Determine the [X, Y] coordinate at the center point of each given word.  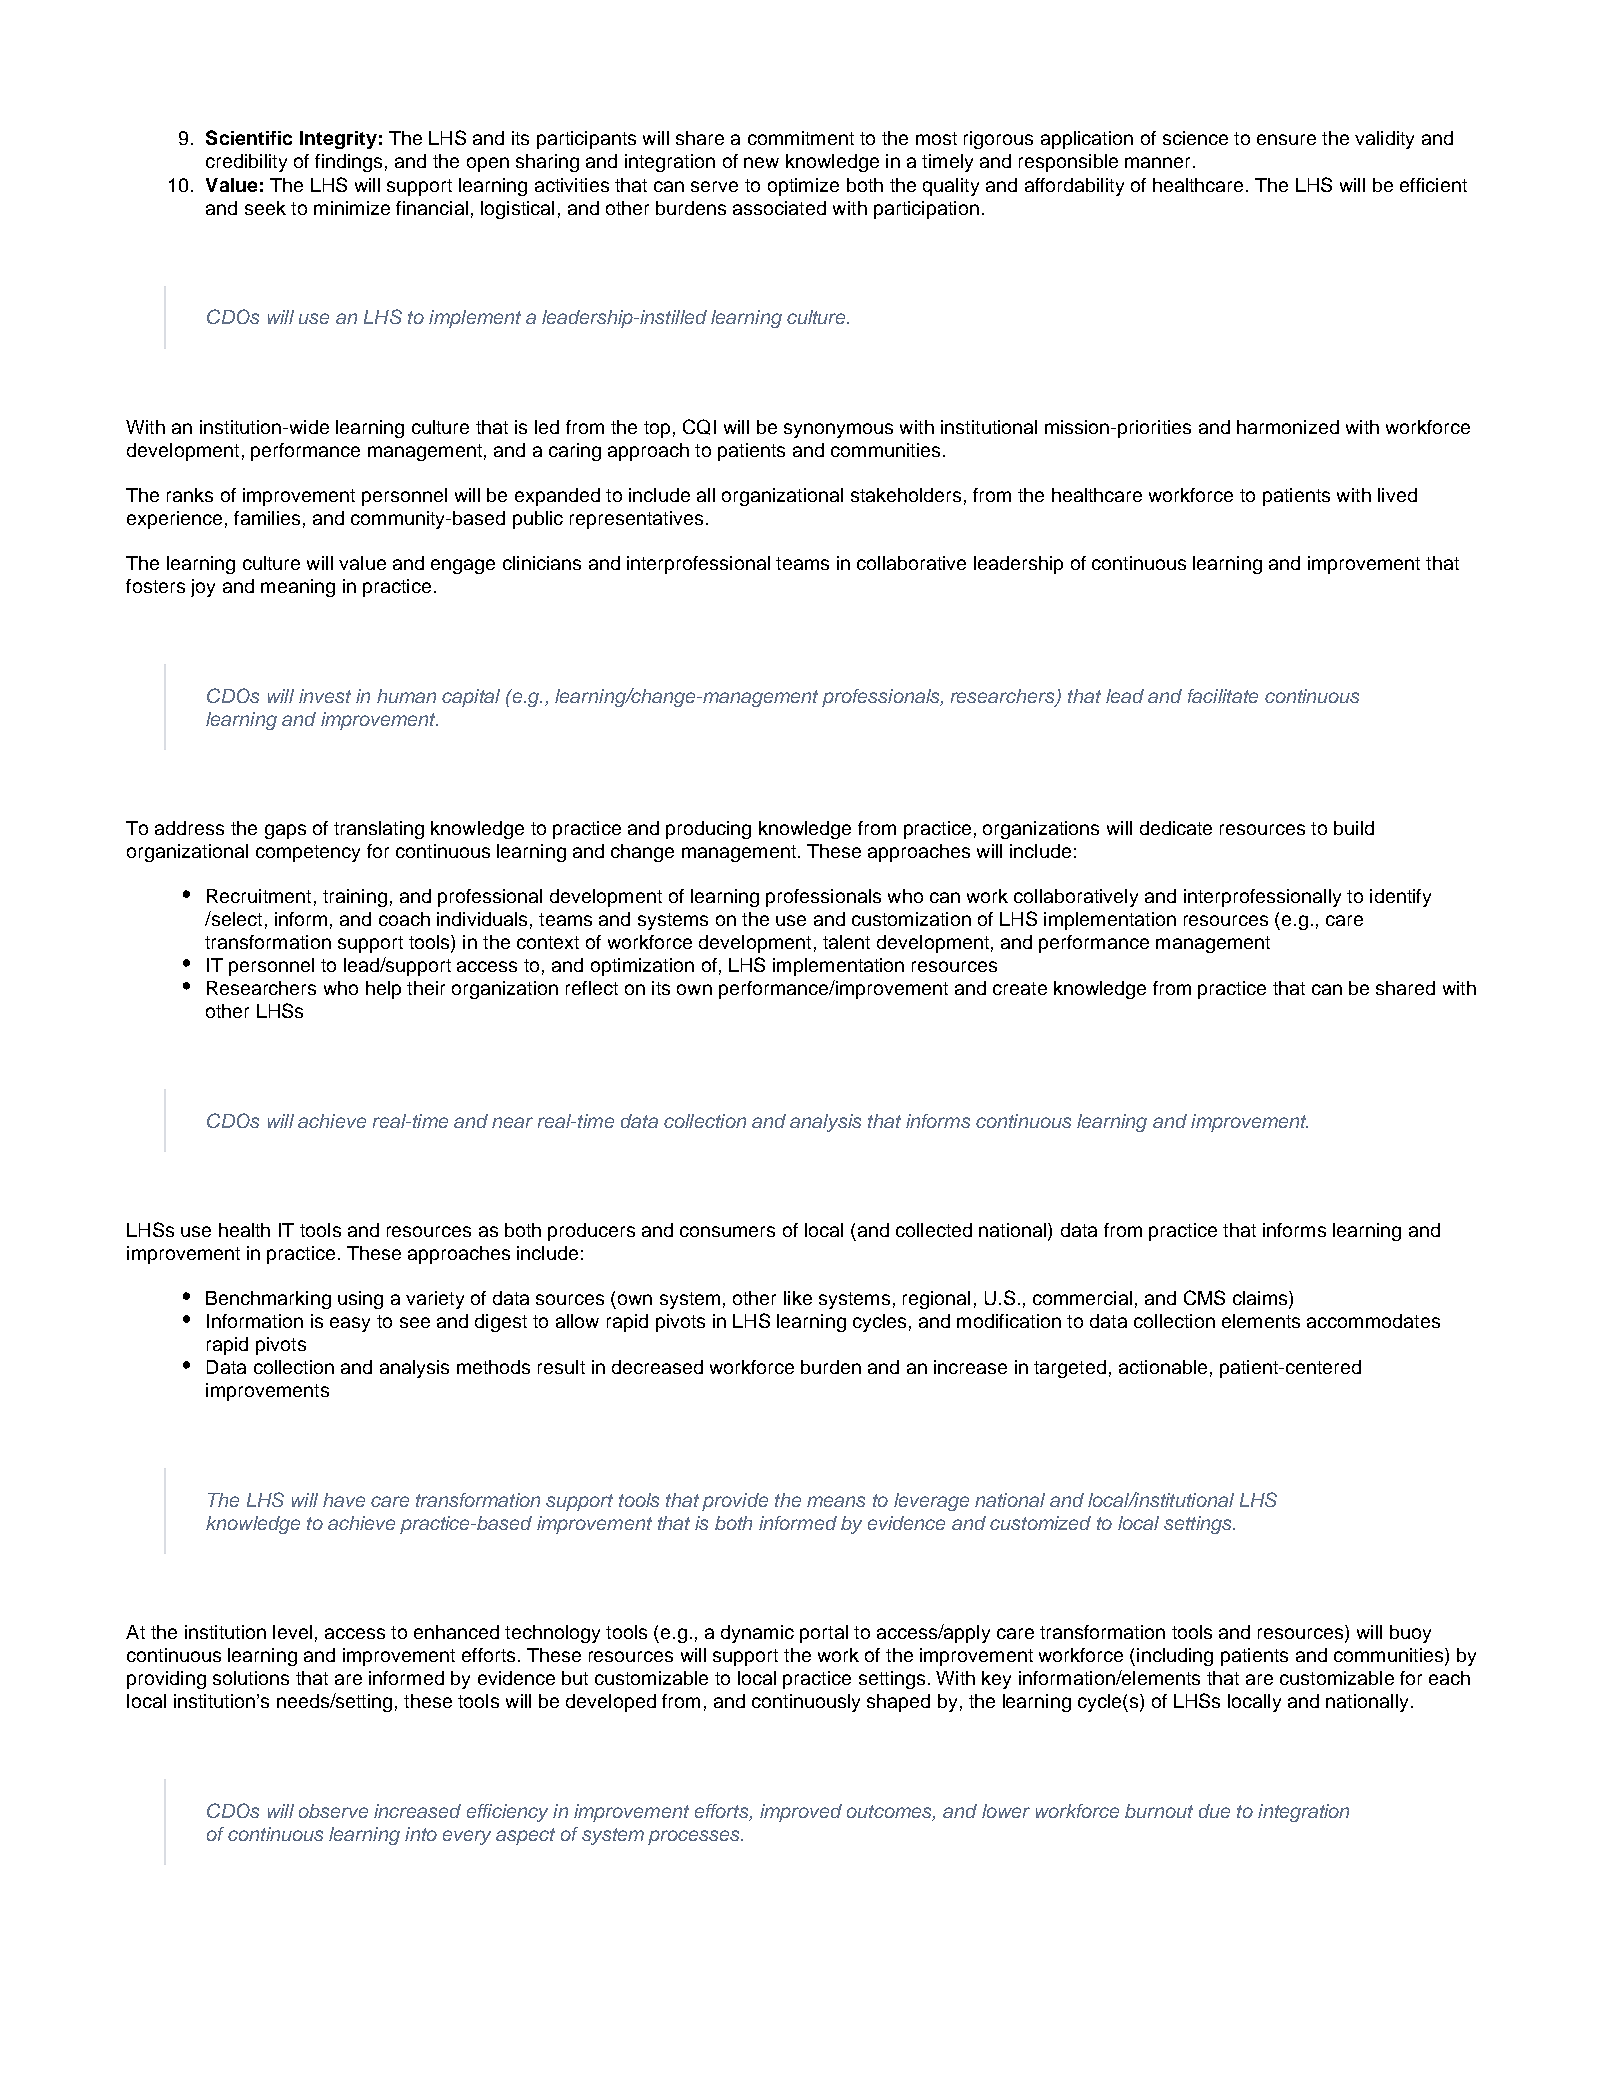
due [1214, 1811]
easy [350, 1324]
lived [1397, 495]
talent [846, 942]
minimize [352, 208]
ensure [1286, 139]
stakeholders [906, 495]
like [798, 1298]
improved [801, 1813]
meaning [298, 588]
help [383, 990]
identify [1400, 898]
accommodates [1373, 1321]
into [421, 1834]
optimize [803, 187]
